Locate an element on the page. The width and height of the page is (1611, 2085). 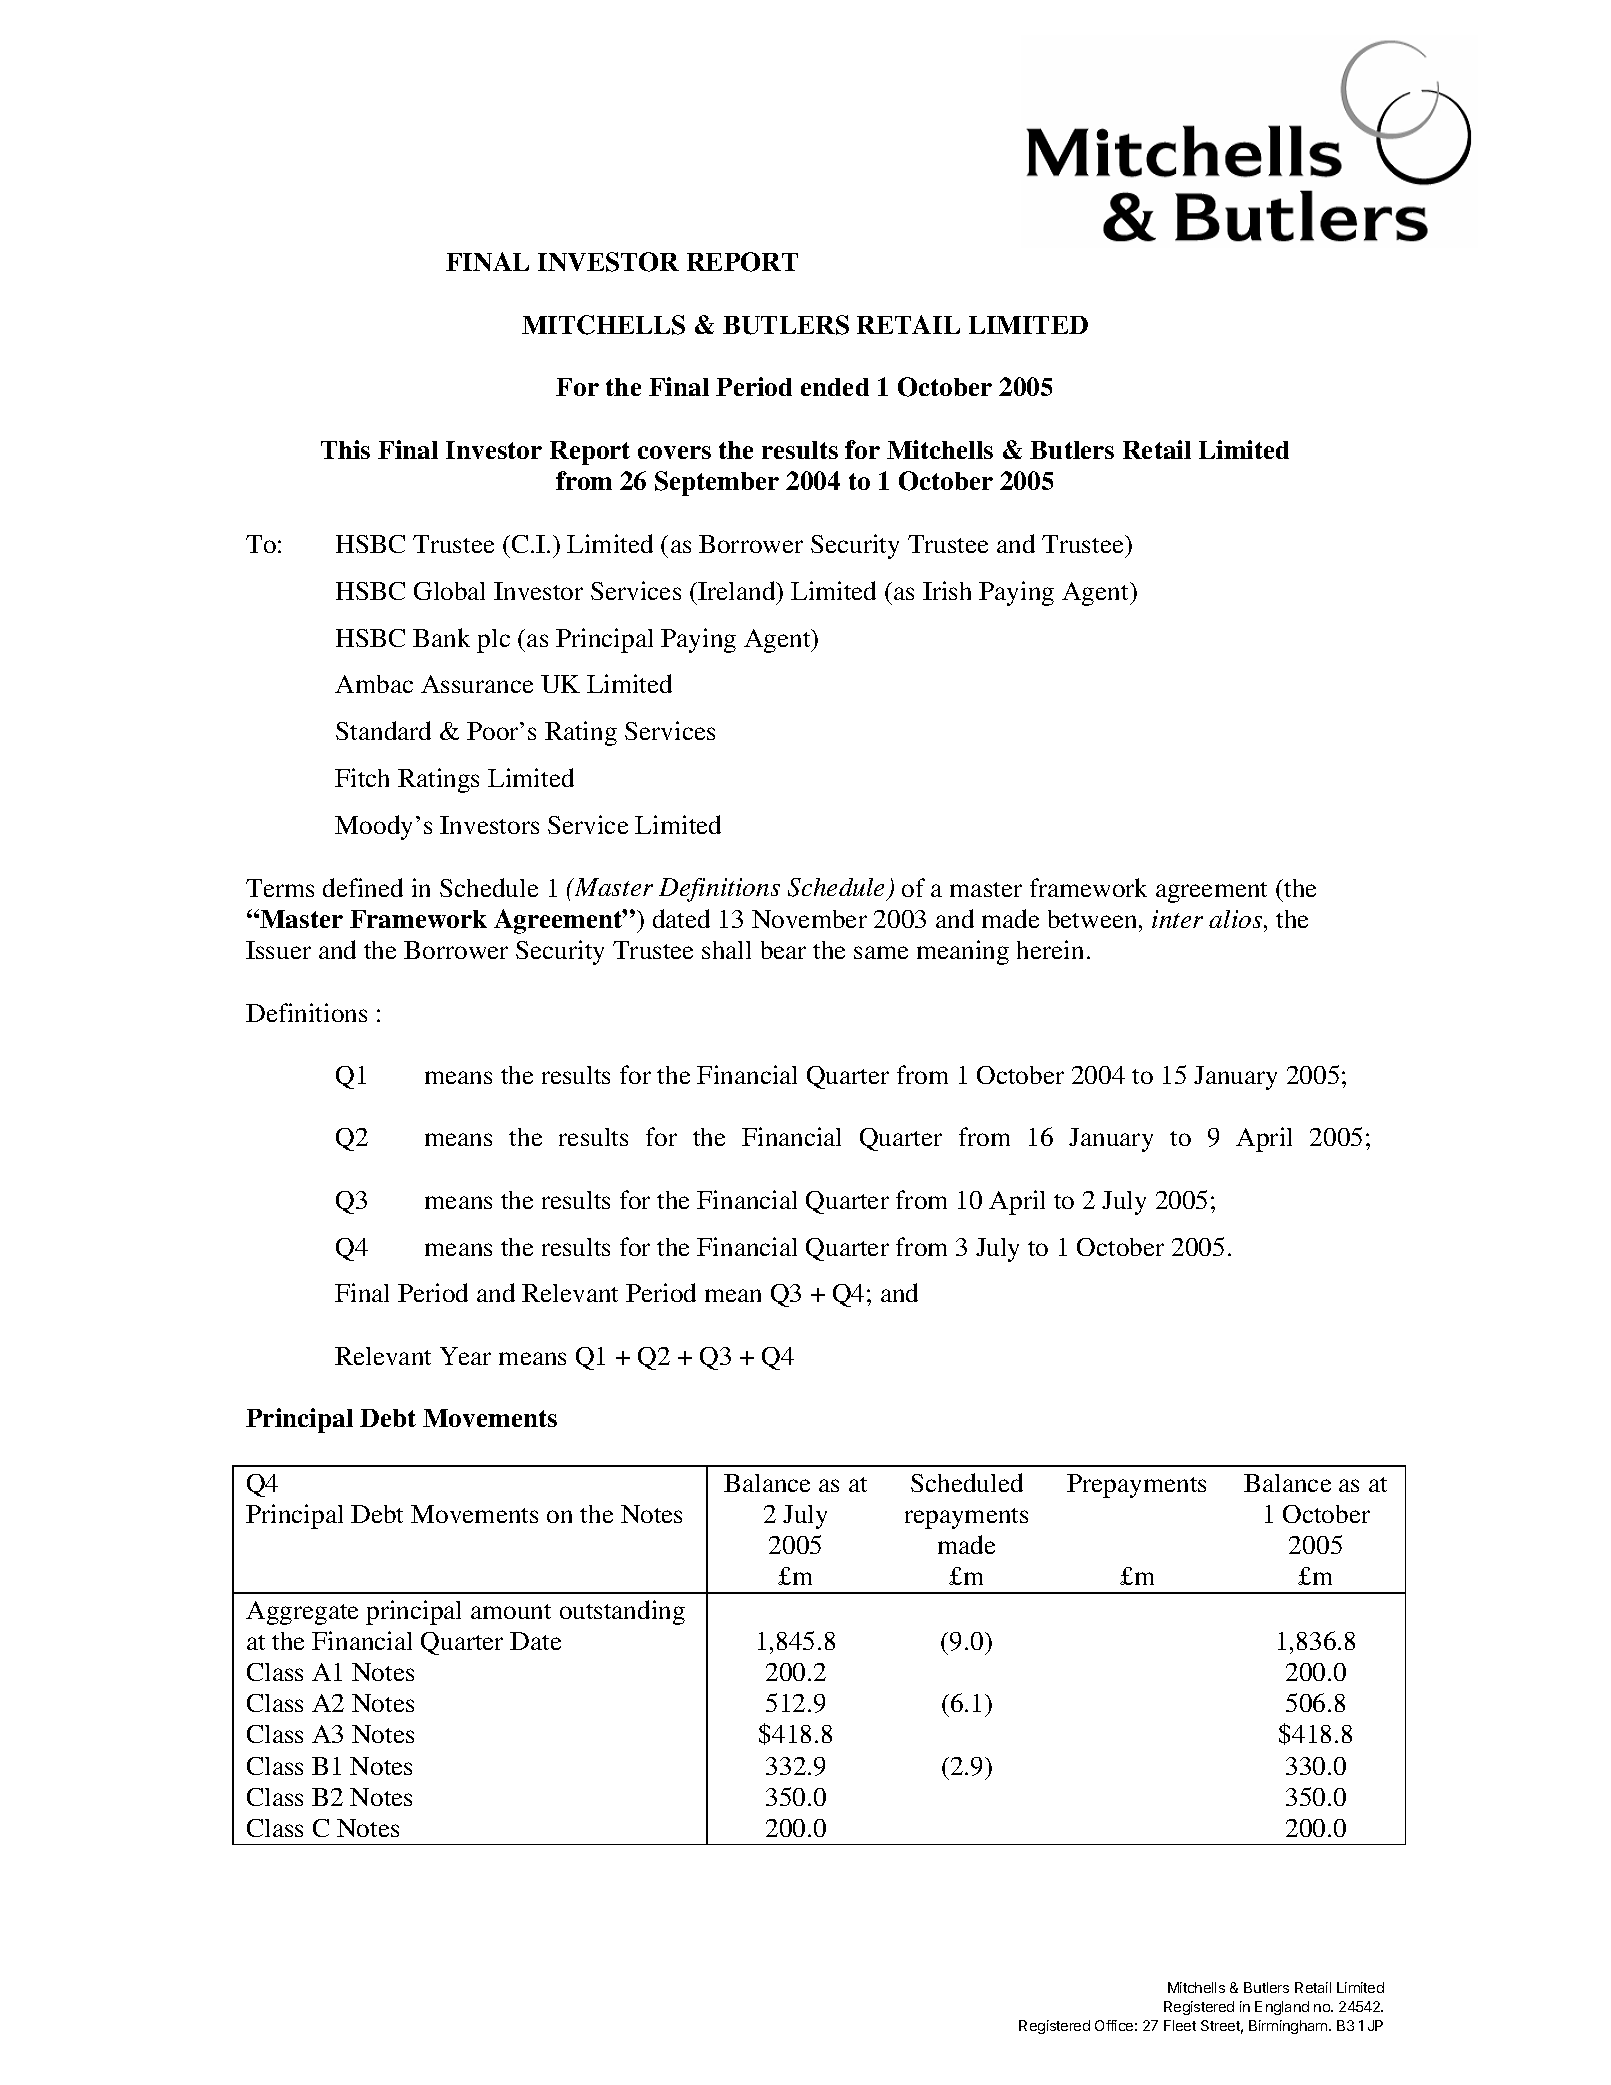
England is located at coordinates (1282, 2008).
